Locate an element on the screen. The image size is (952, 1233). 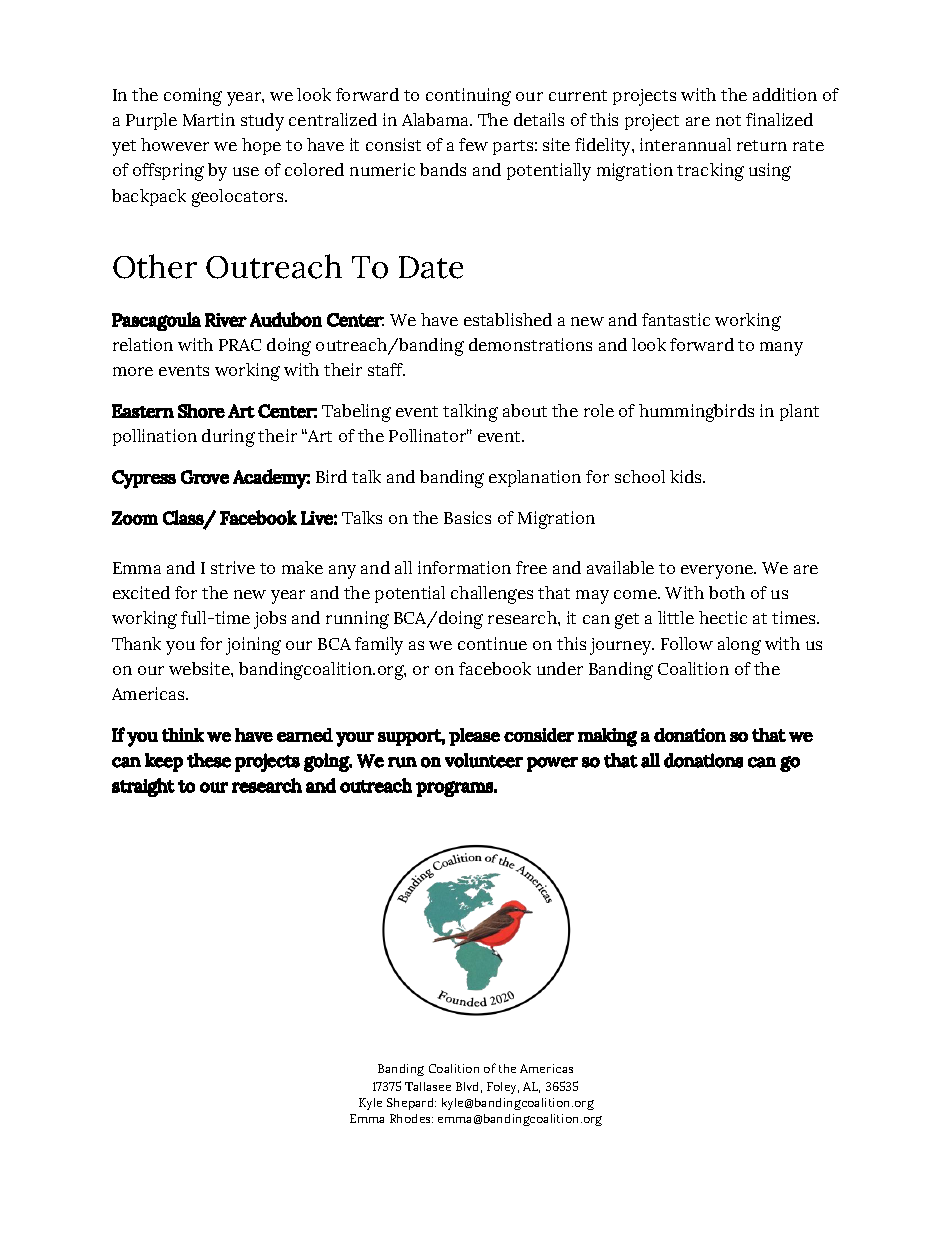
demonstrations is located at coordinates (530, 344).
